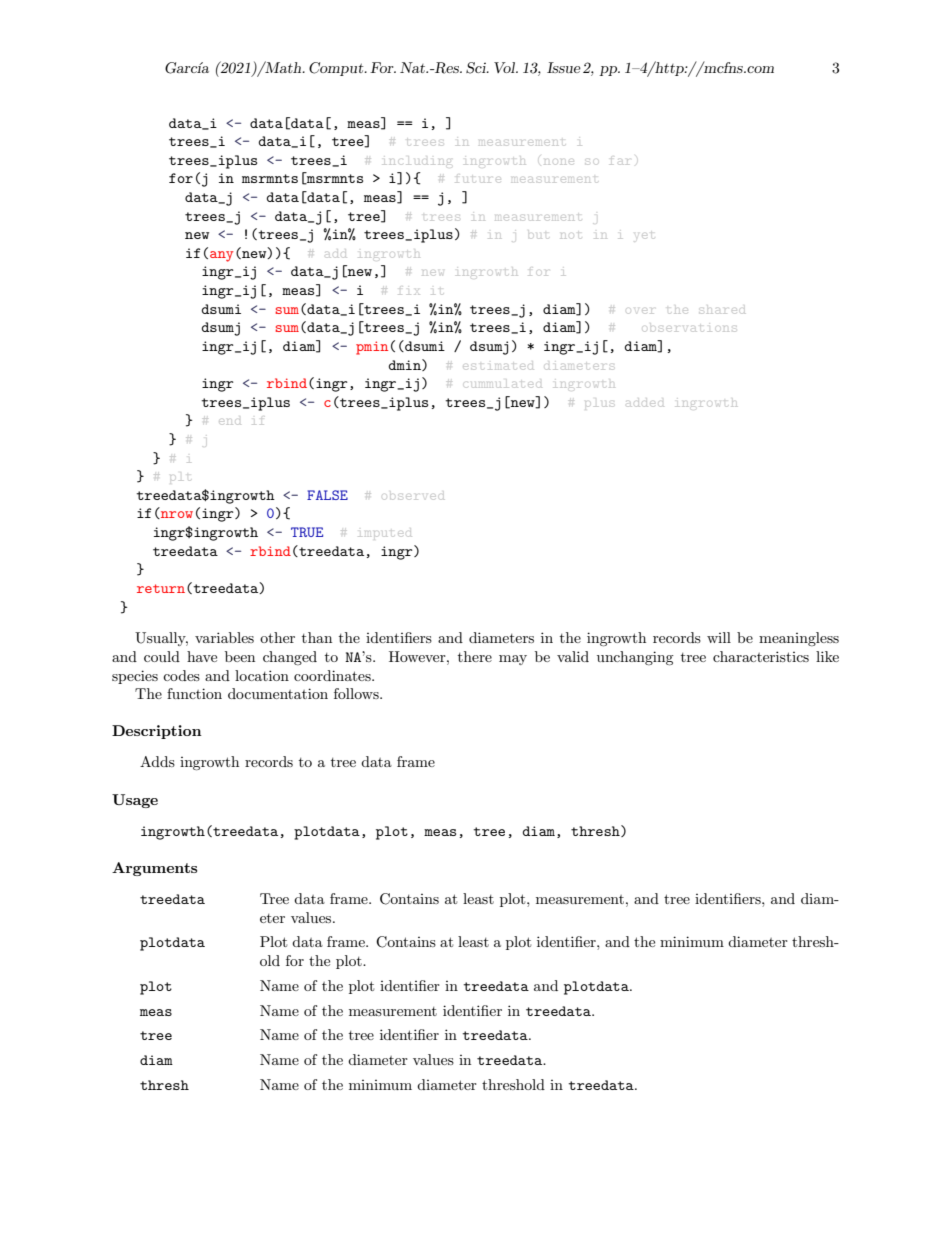  Describe the element at coordinates (564, 67) in the document. I see `Issue` at that location.
